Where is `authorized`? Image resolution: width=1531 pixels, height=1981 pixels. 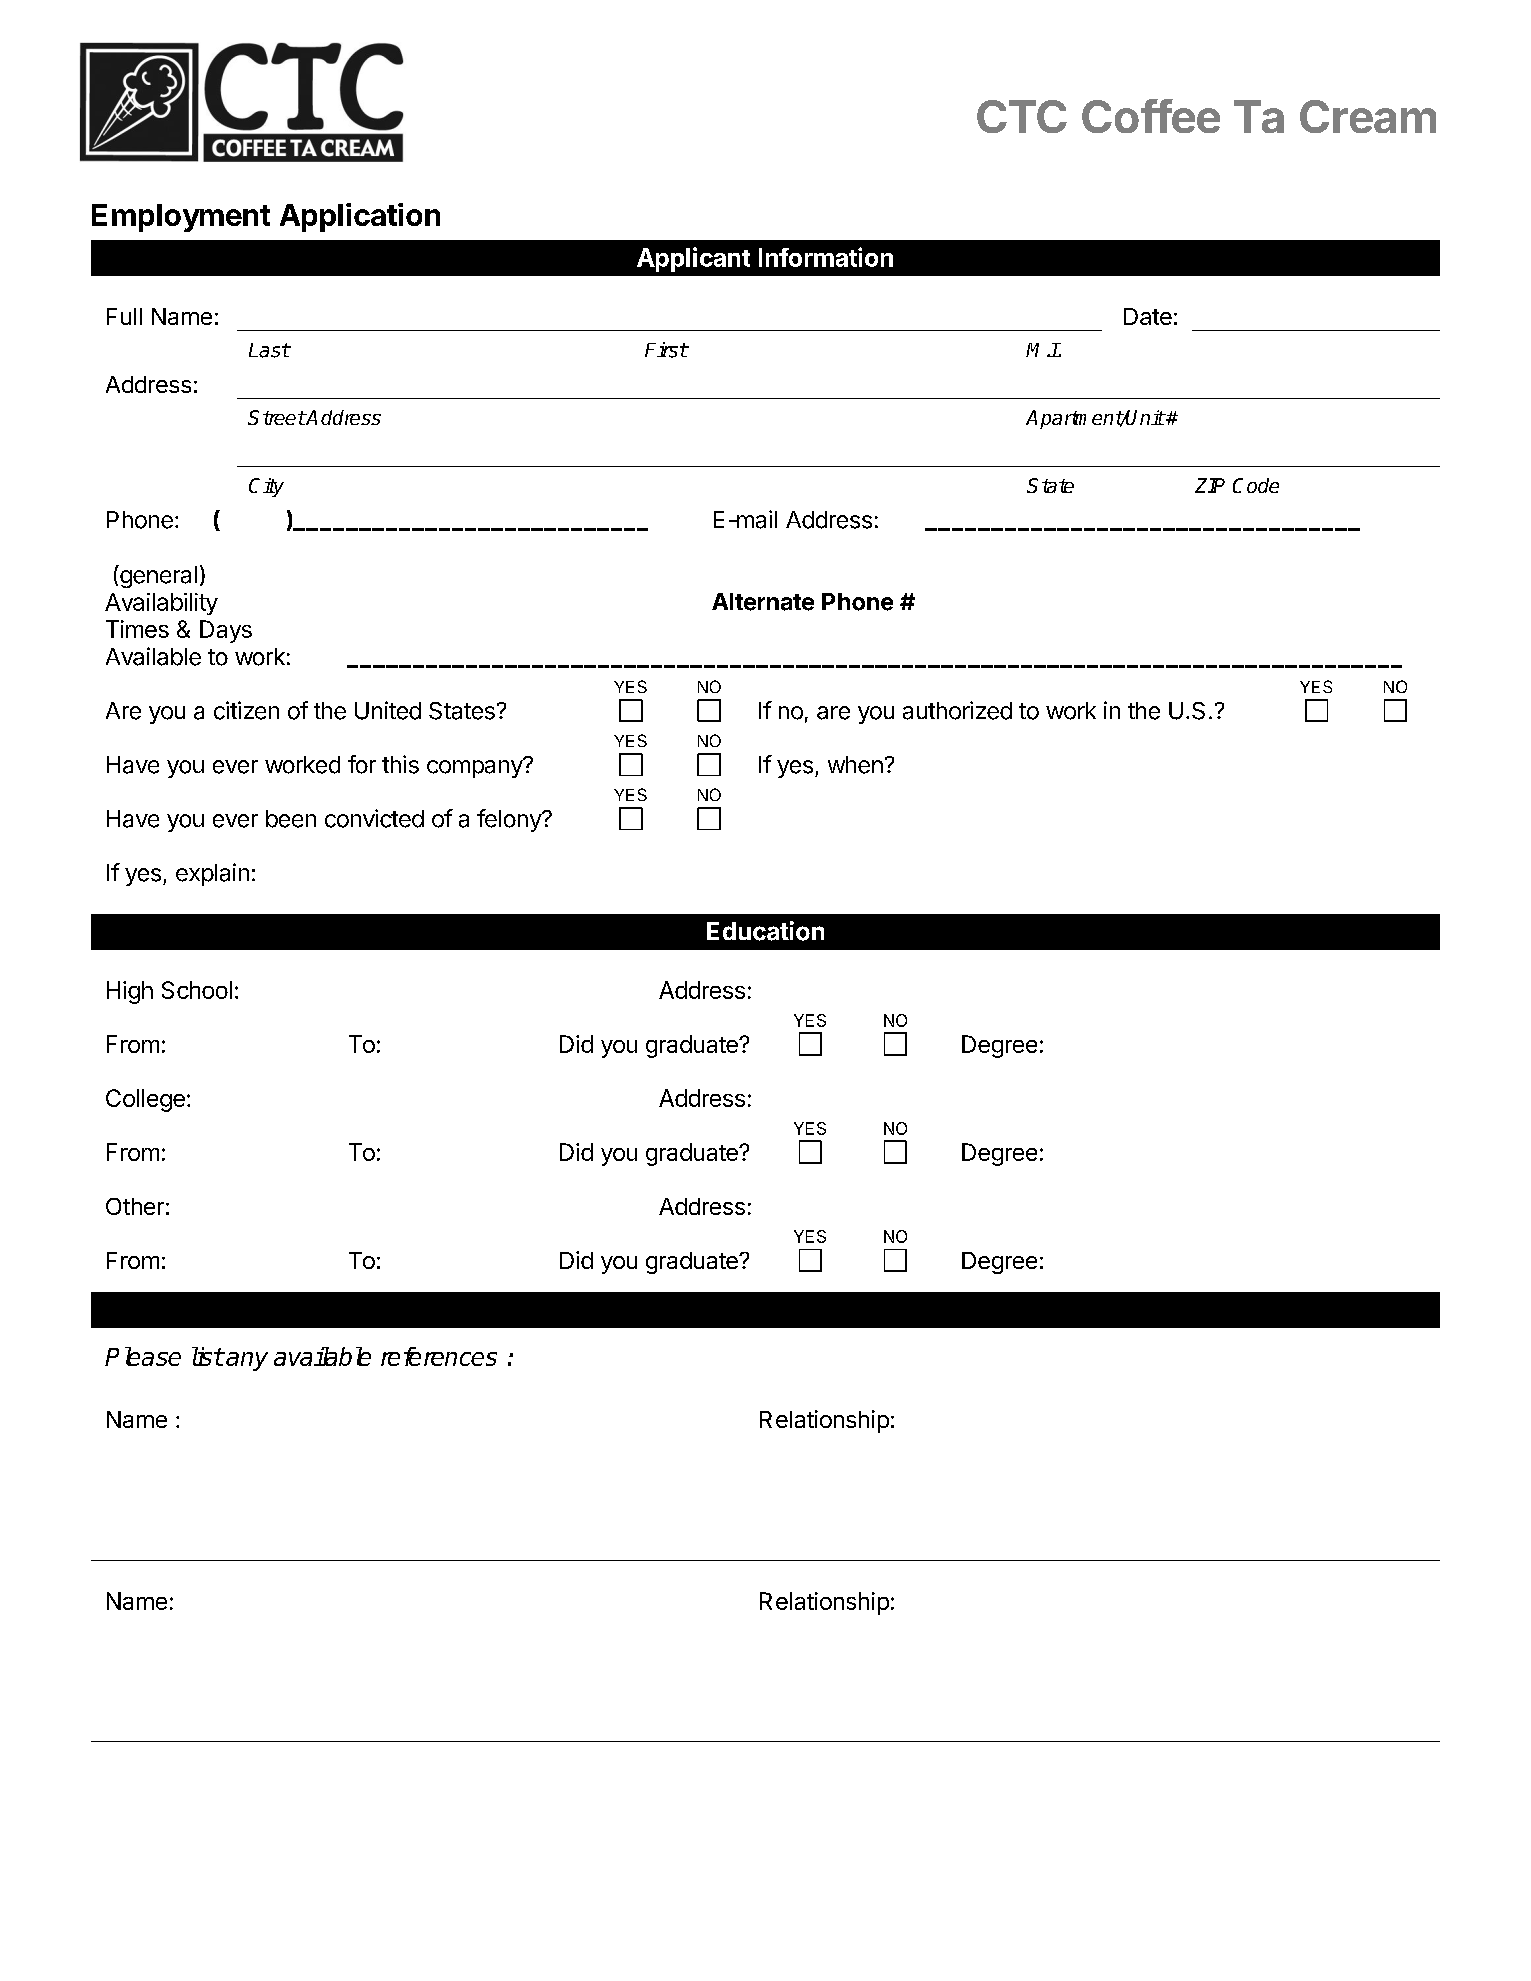 authorized is located at coordinates (957, 710).
